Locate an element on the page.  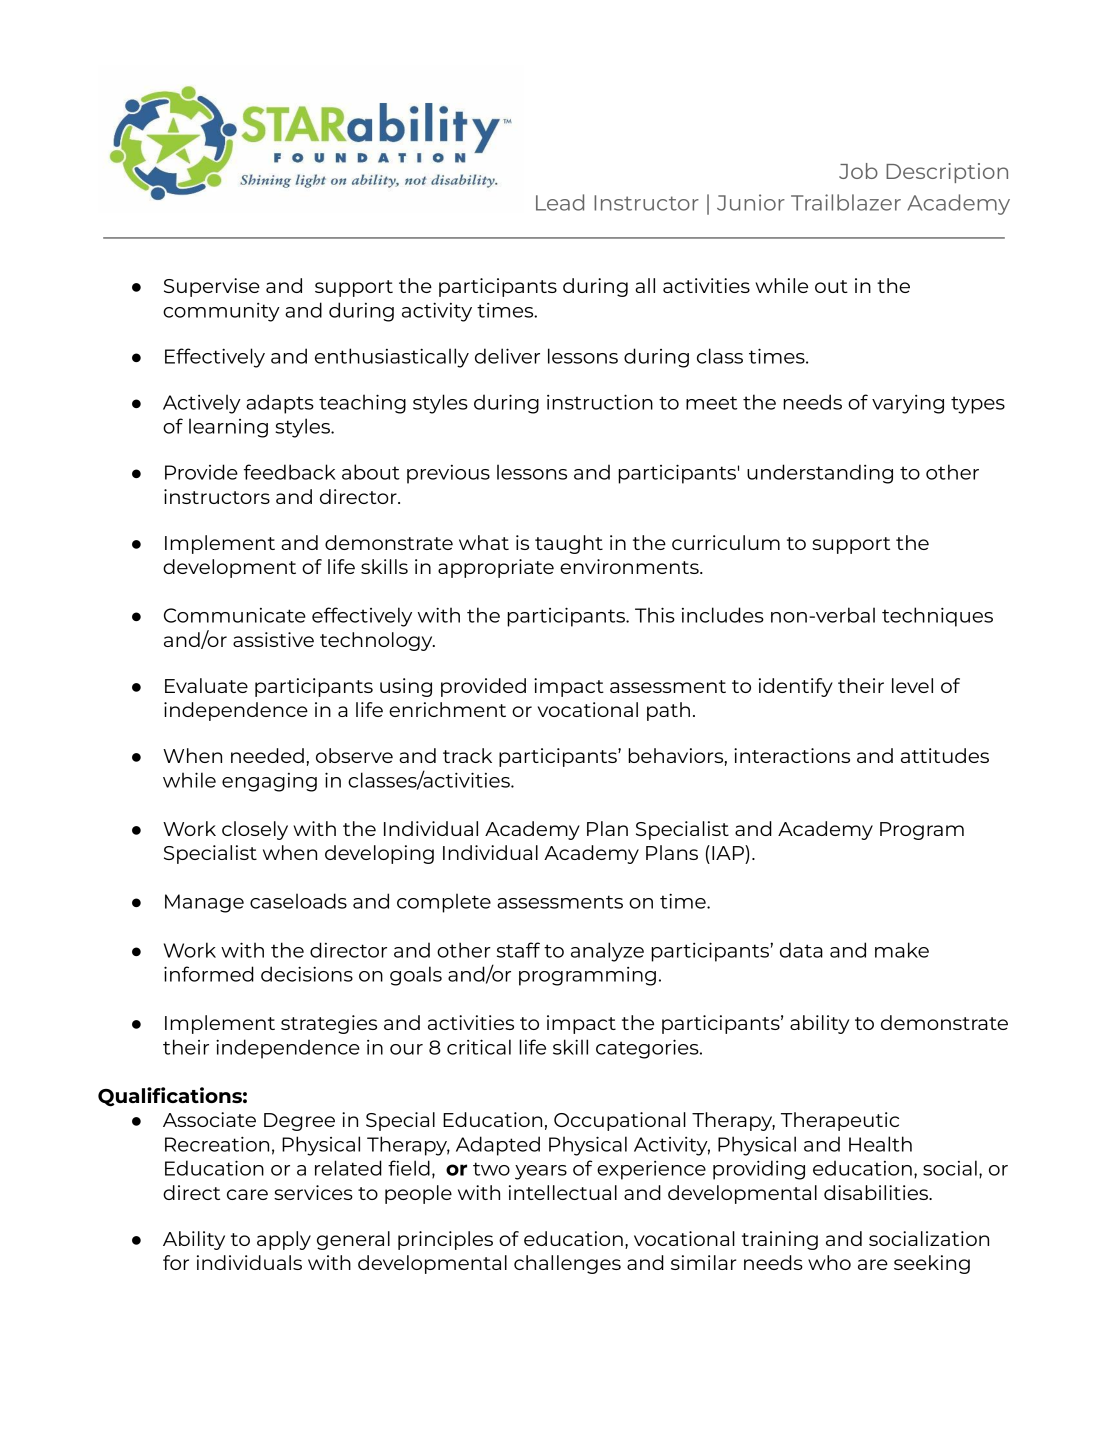
decisions is located at coordinates (307, 974).
